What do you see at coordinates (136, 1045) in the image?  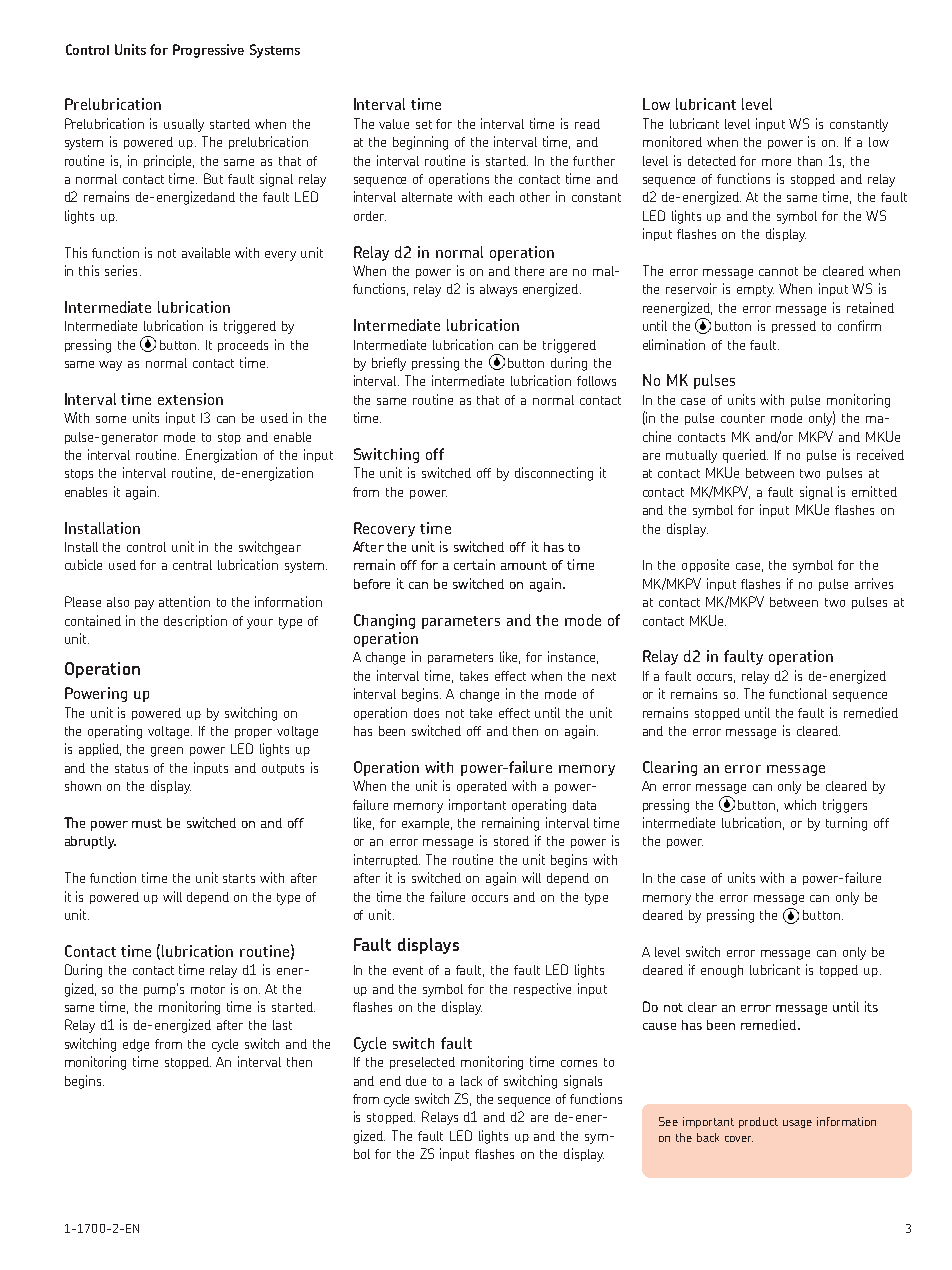 I see `edge` at bounding box center [136, 1045].
